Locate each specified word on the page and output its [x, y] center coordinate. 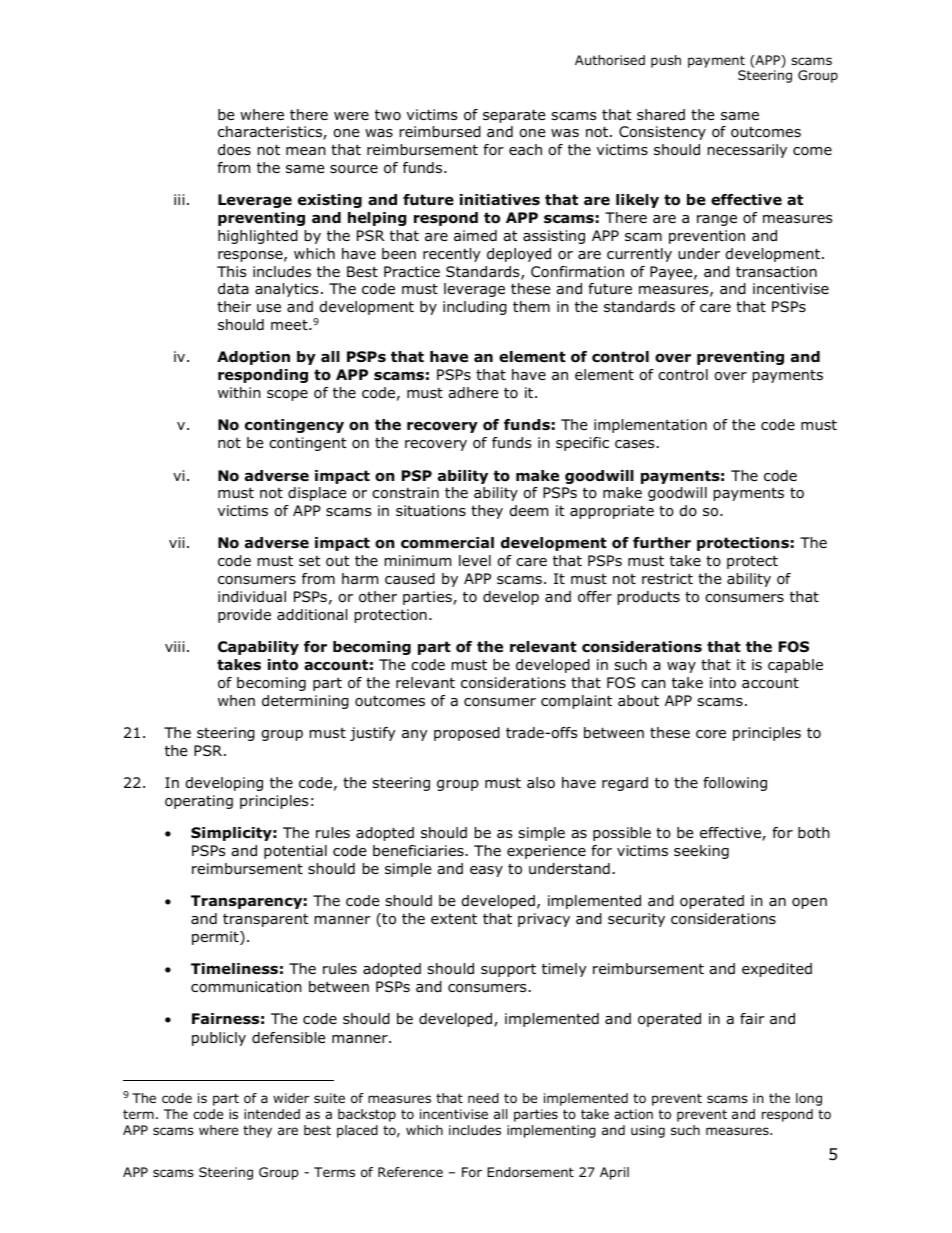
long [809, 1099]
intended [272, 1114]
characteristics [271, 133]
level [475, 560]
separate [514, 116]
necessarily [747, 151]
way [681, 667]
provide [244, 616]
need [483, 1098]
